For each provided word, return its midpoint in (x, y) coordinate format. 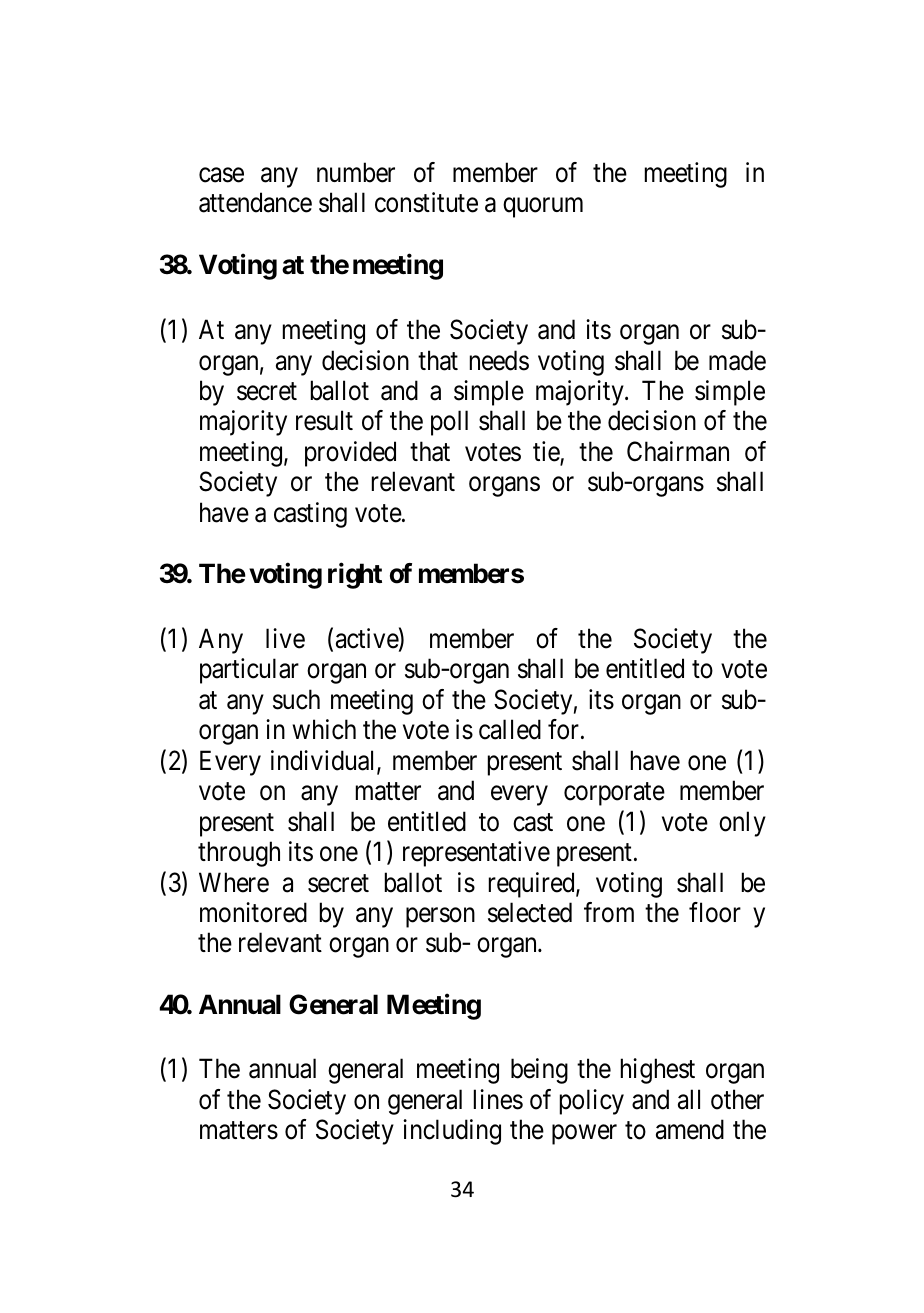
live (285, 638)
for (563, 729)
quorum (543, 208)
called (510, 729)
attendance (255, 202)
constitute (426, 202)
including (452, 1132)
